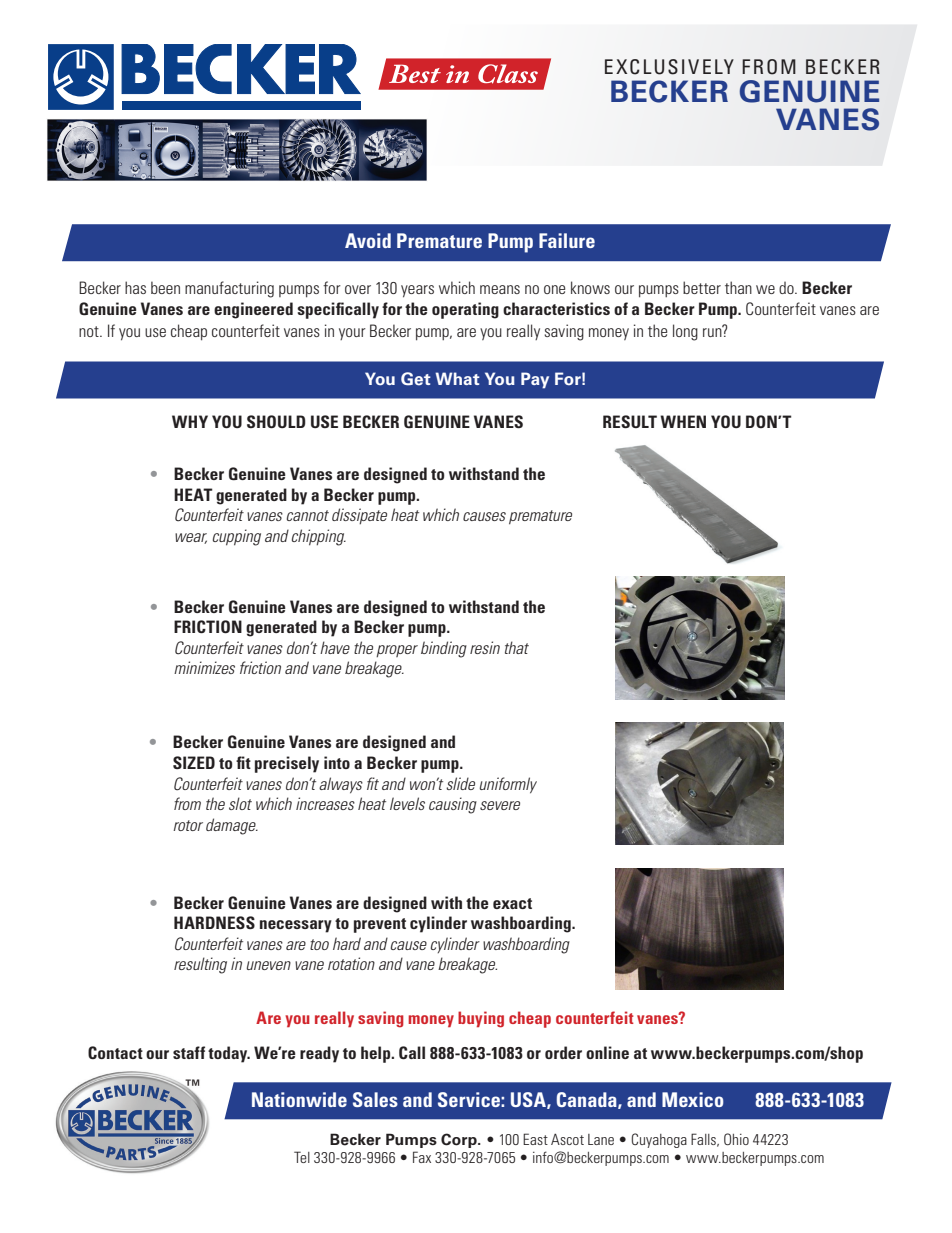 Image resolution: width=952 pixels, height=1233 pixels. I want to click on staff, so click(189, 1052).
